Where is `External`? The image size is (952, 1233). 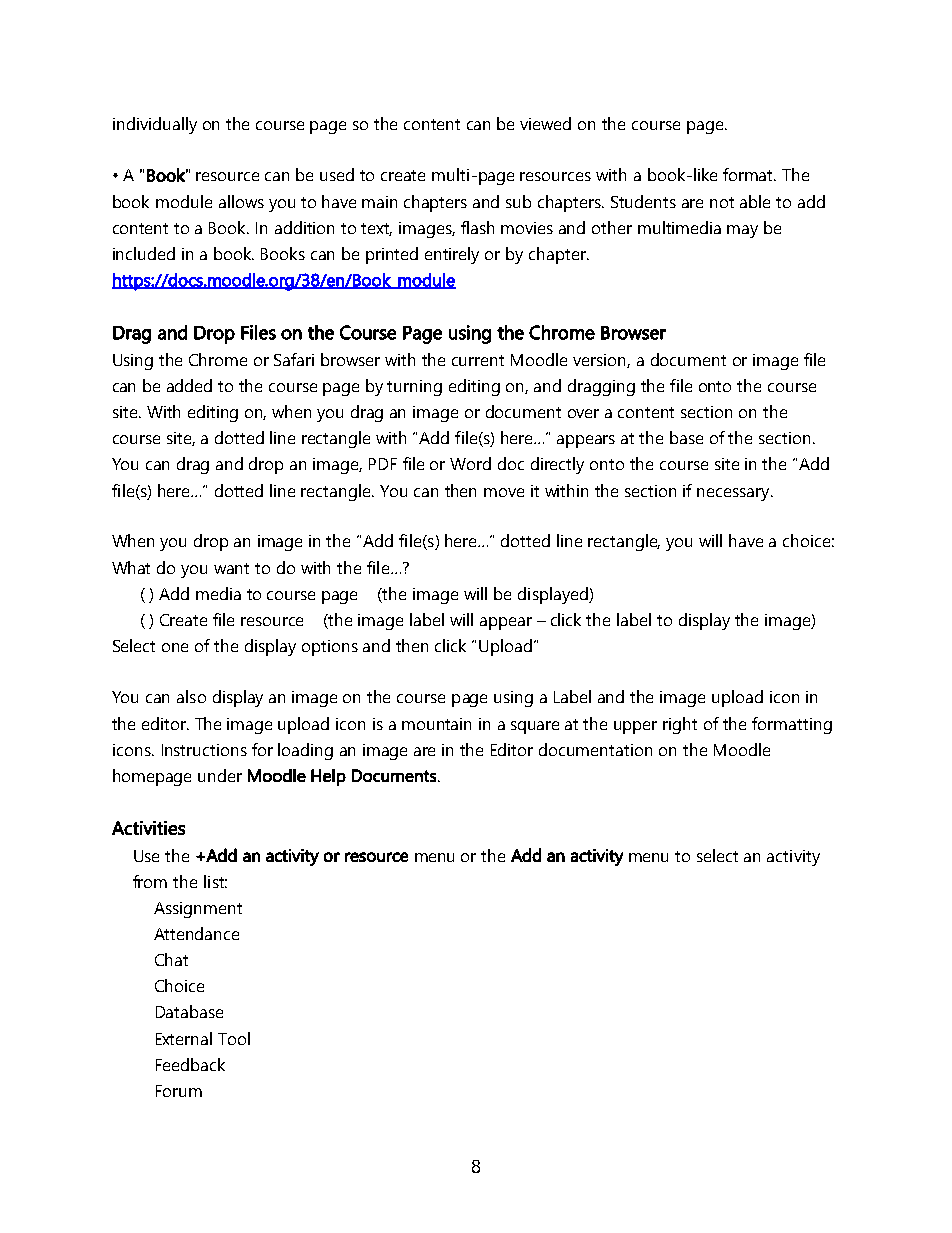 External is located at coordinates (184, 1038).
